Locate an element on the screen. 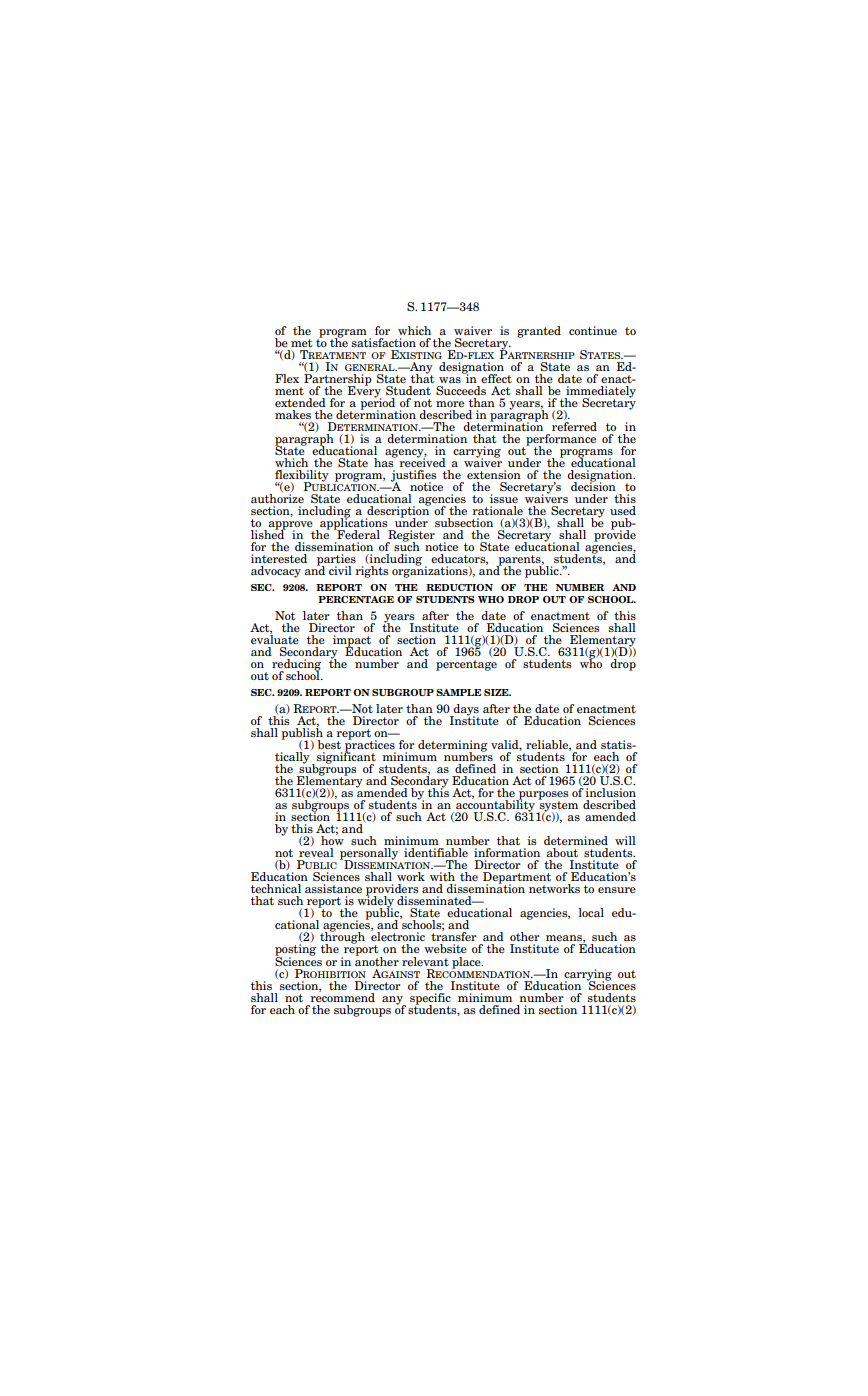 The width and height of the screenshot is (868, 1396). website is located at coordinates (445, 948).
